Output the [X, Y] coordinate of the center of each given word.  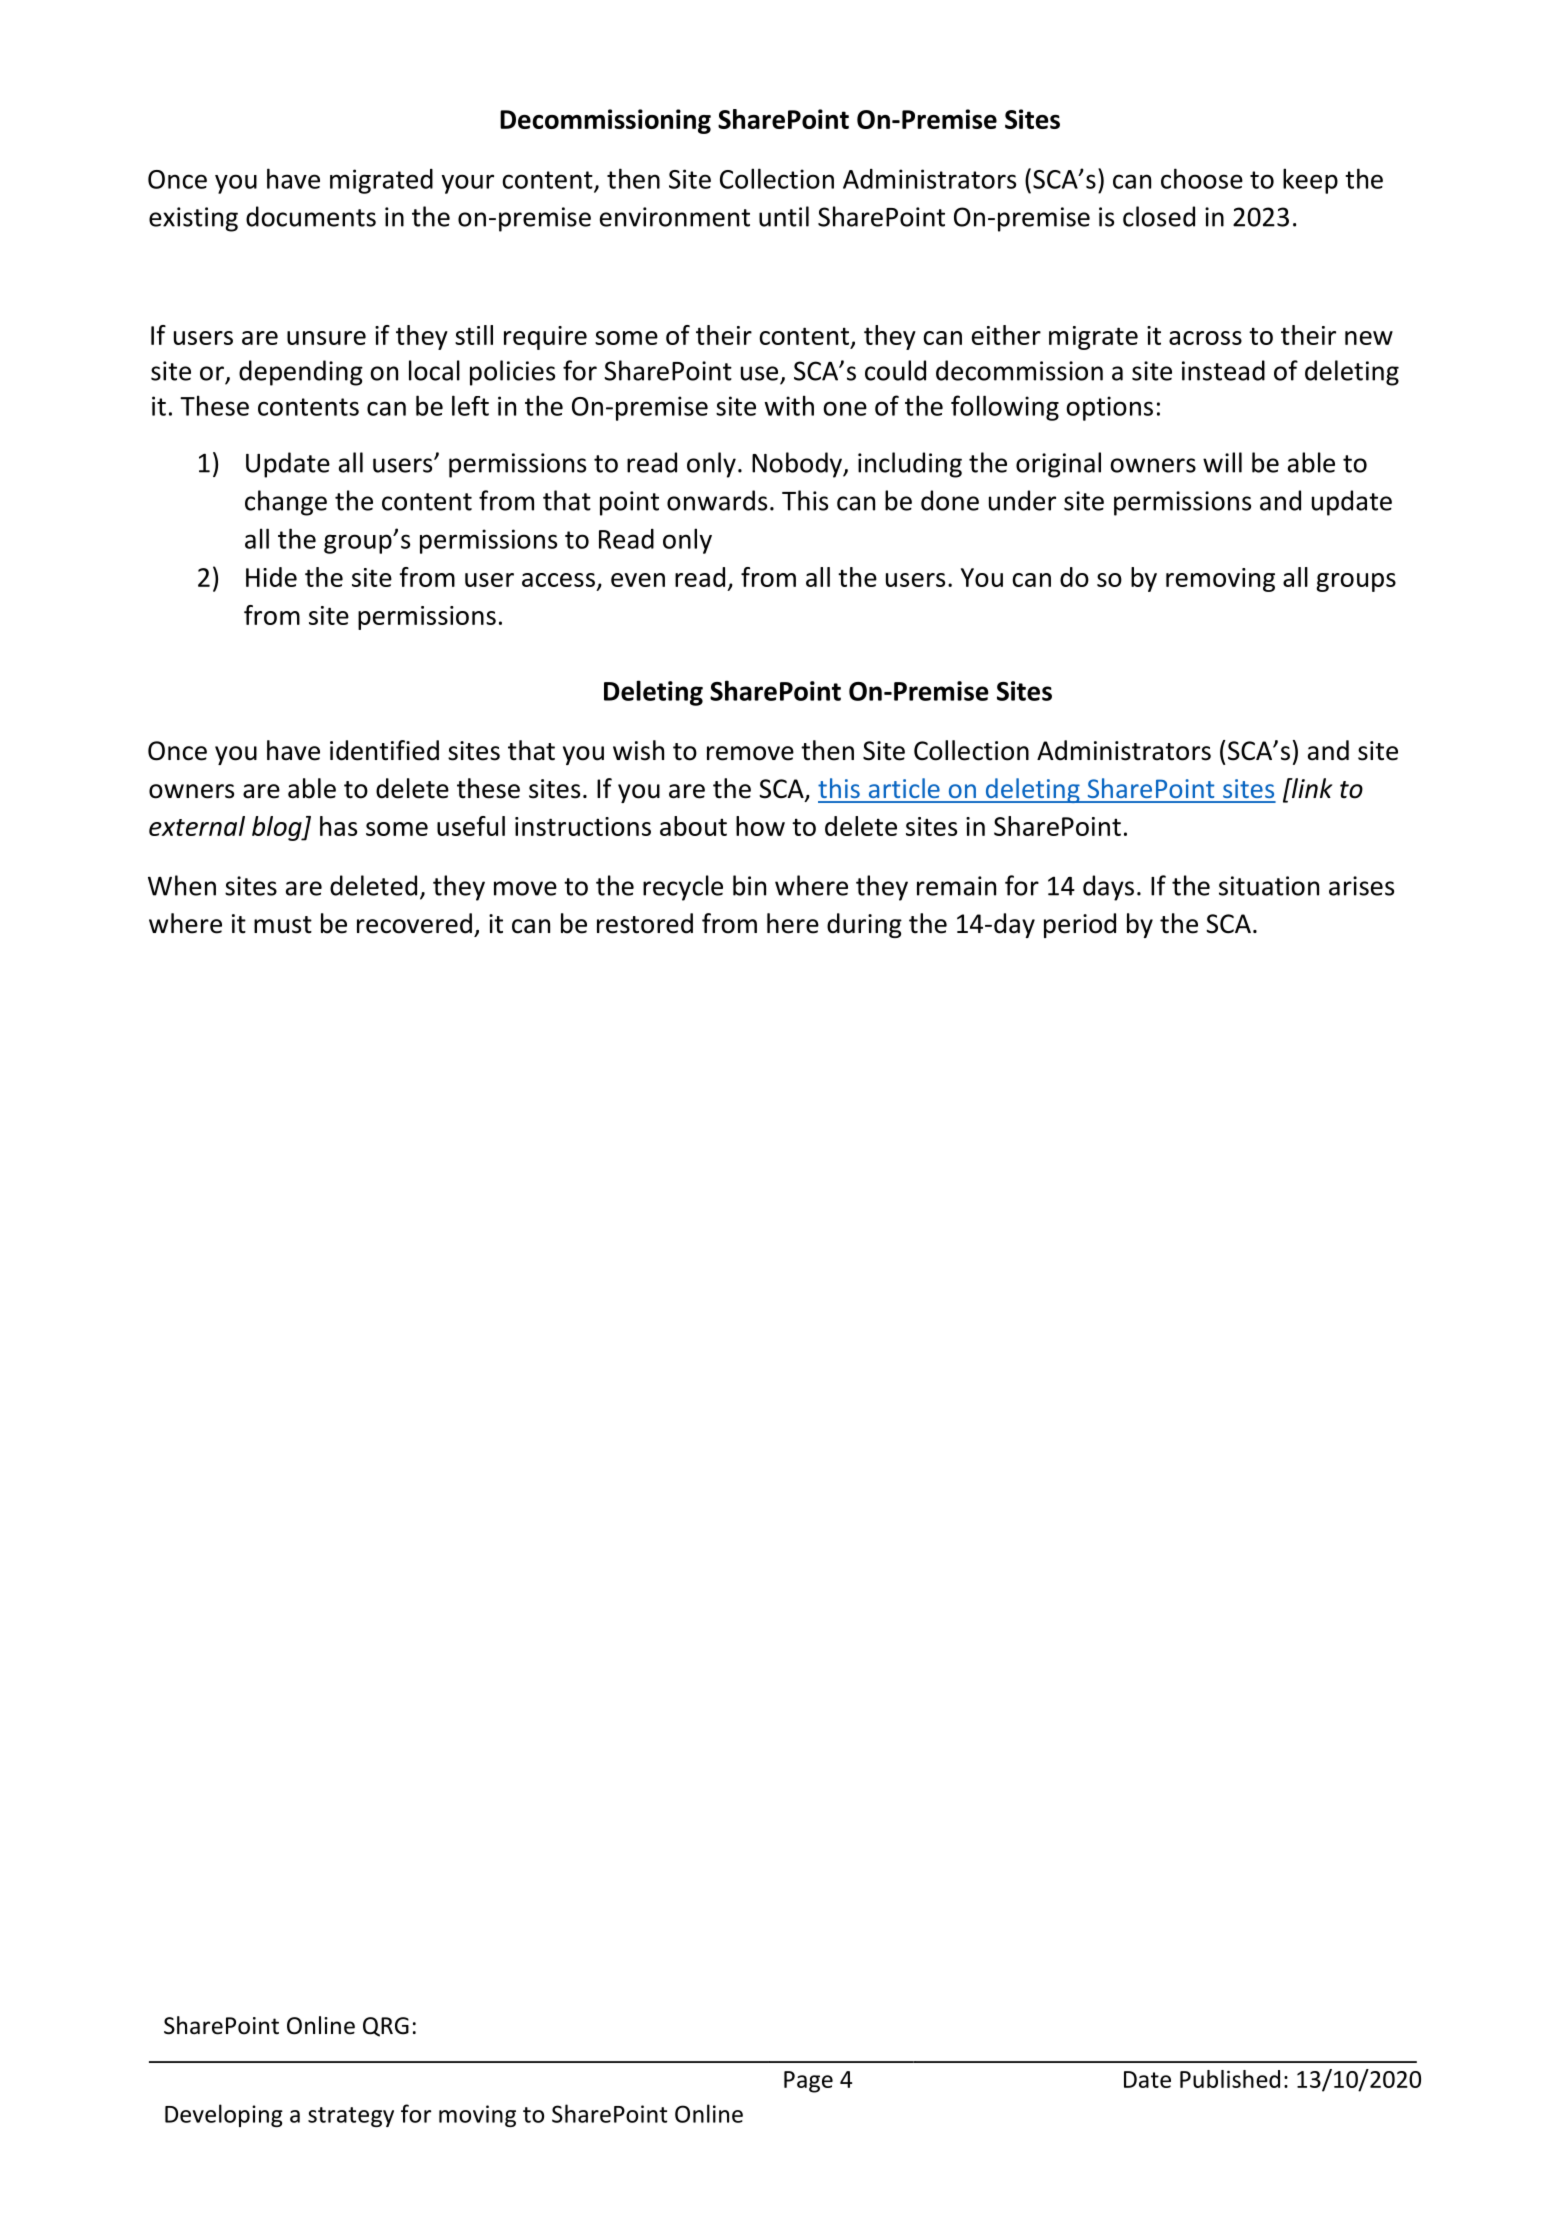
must [283, 925]
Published [1230, 2079]
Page [808, 2082]
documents [311, 216]
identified [384, 750]
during [864, 925]
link [1311, 788]
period [1080, 925]
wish [638, 750]
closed [1159, 216]
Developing [224, 2115]
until [784, 216]
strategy [351, 2117]
